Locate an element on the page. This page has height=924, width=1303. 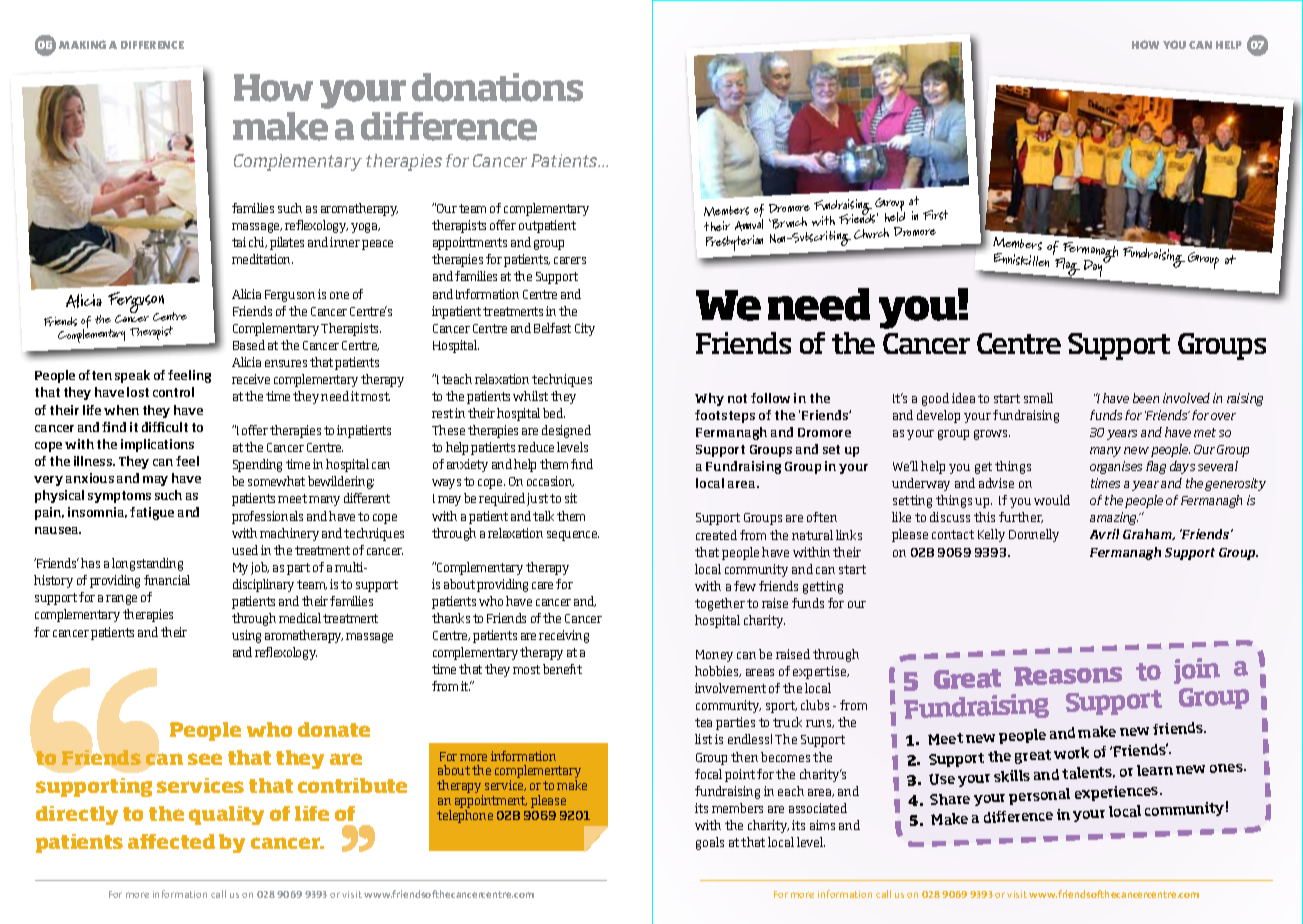
few is located at coordinates (745, 586).
